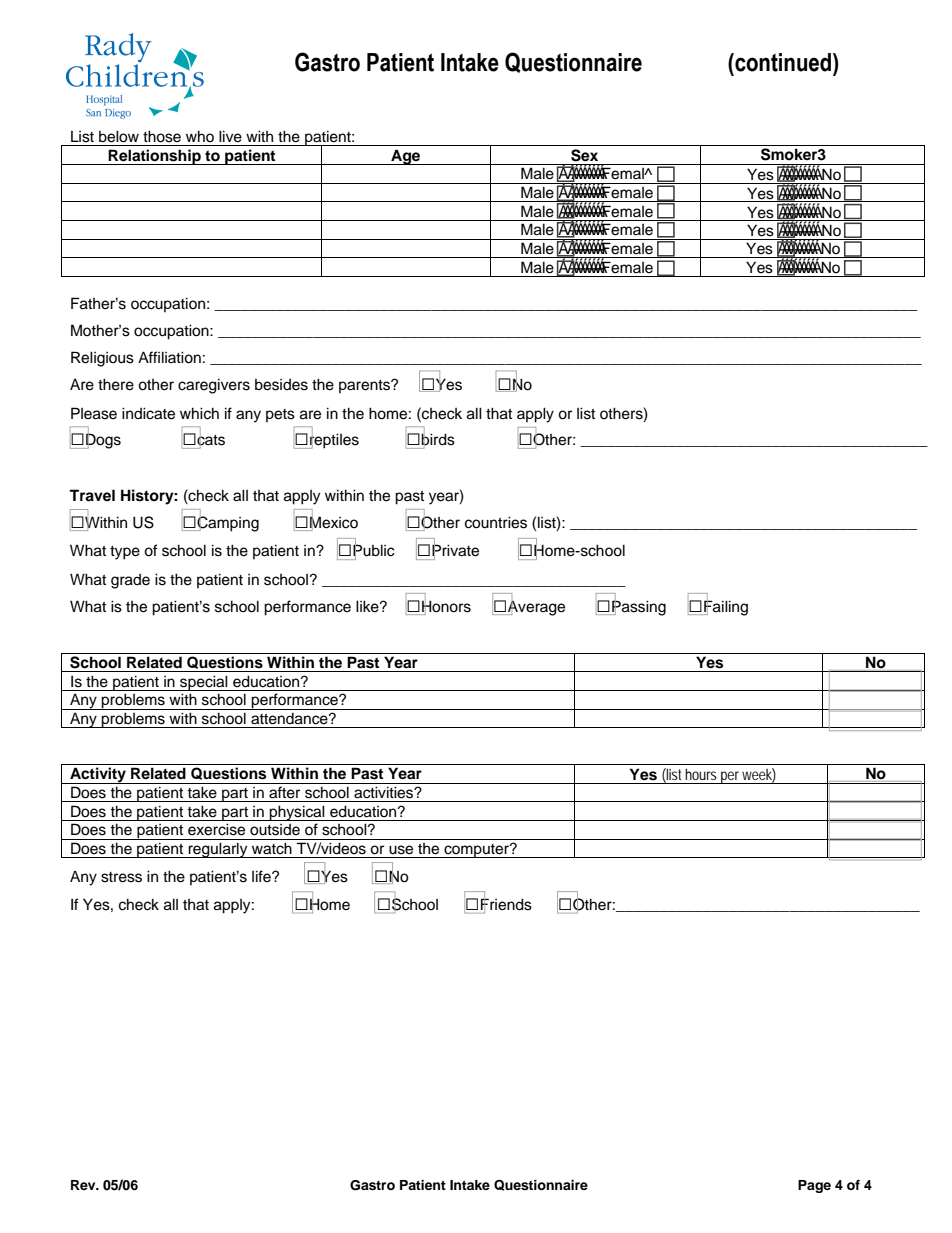  I want to click on parents, so click(365, 386).
